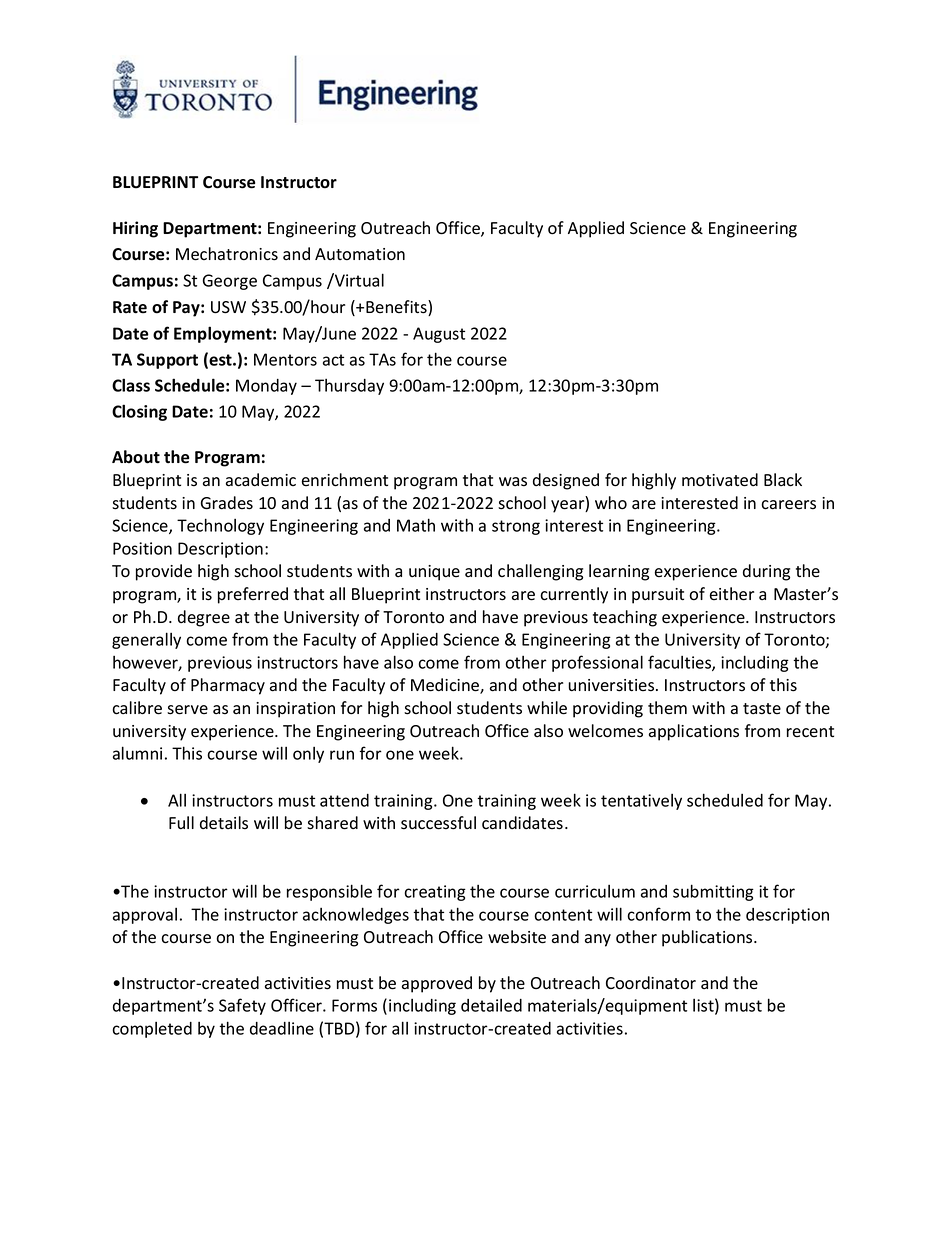  What do you see at coordinates (360, 254) in the image?
I see `Automation` at bounding box center [360, 254].
